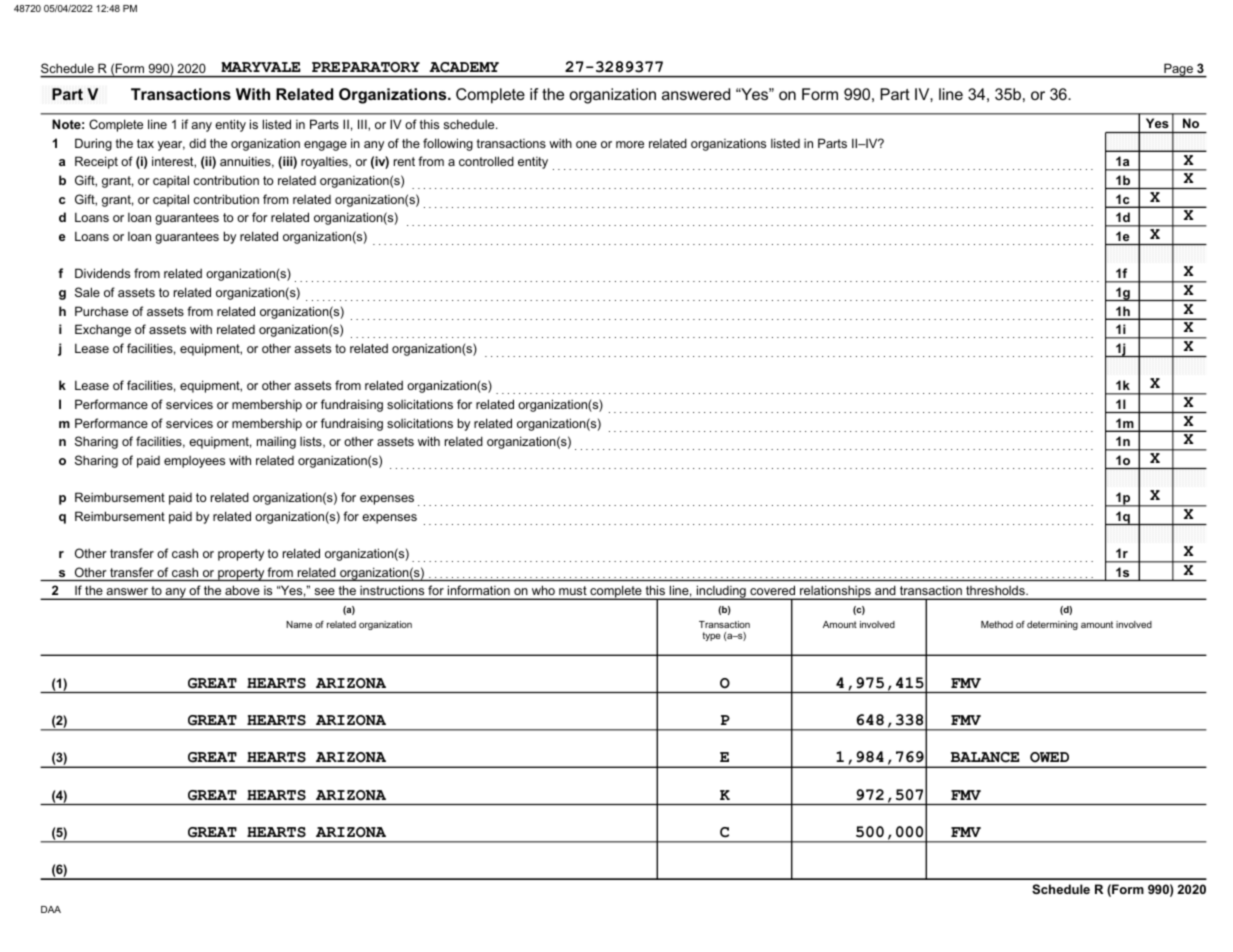 The height and width of the page is (952, 1233). I want to click on type, so click(712, 636).
